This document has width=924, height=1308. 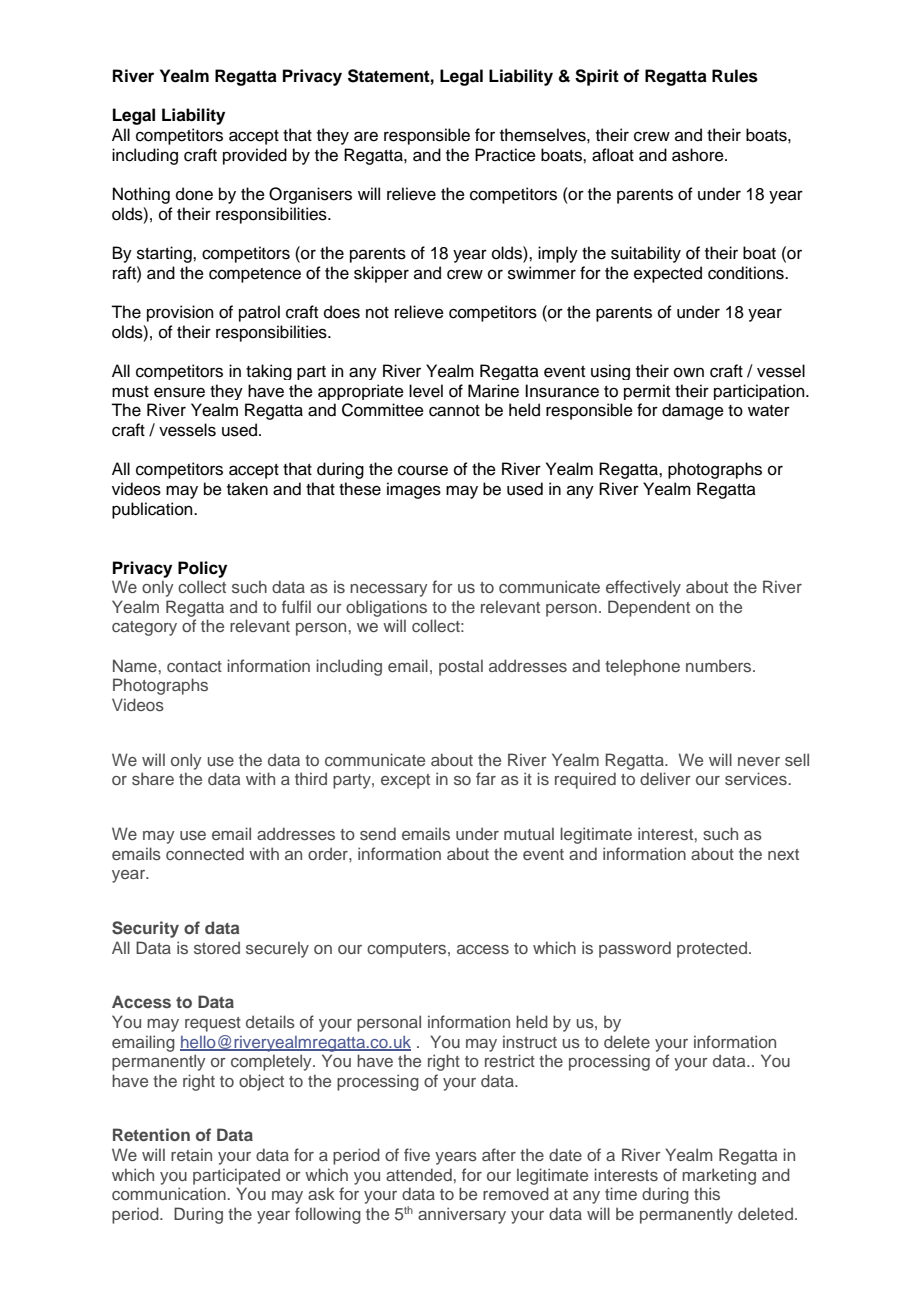 What do you see at coordinates (505, 155) in the document?
I see `Practice` at bounding box center [505, 155].
